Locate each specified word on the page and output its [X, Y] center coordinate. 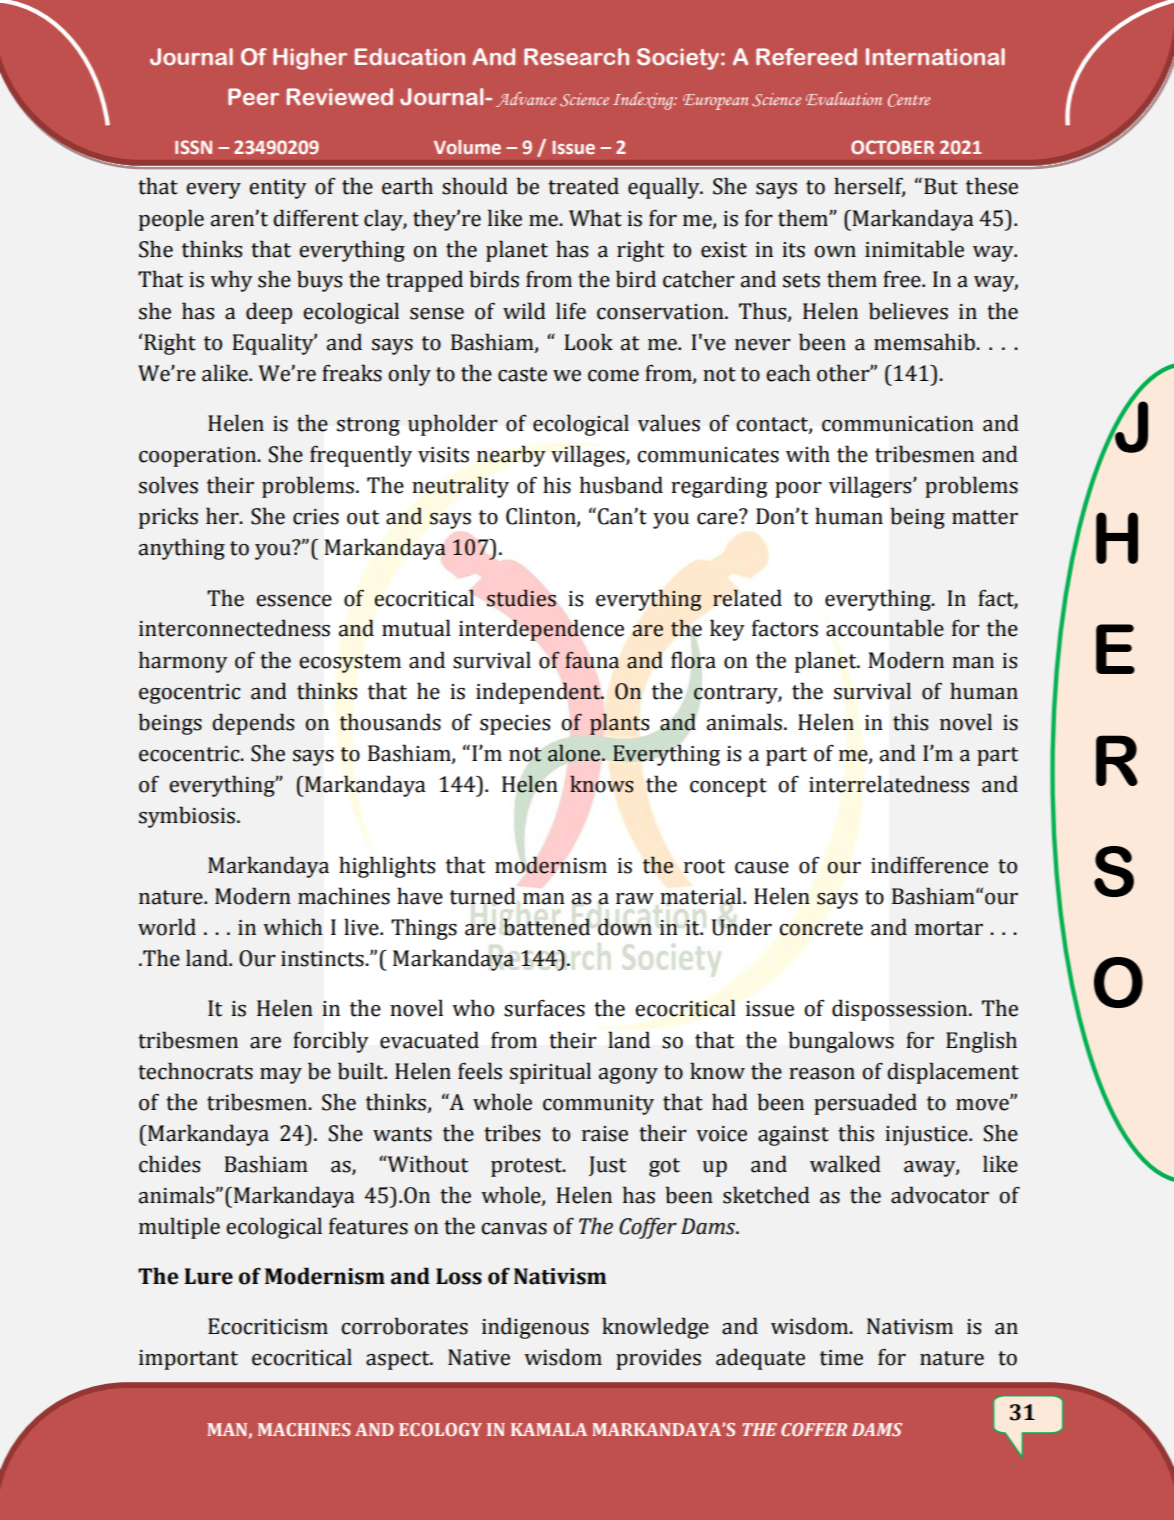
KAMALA [549, 1429]
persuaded [865, 1104]
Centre [909, 100]
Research [576, 57]
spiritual [550, 1073]
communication [898, 424]
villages [589, 456]
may [281, 1076]
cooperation [199, 457]
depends [253, 724]
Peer [253, 97]
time [841, 1358]
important [188, 1360]
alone [575, 753]
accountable [885, 628]
